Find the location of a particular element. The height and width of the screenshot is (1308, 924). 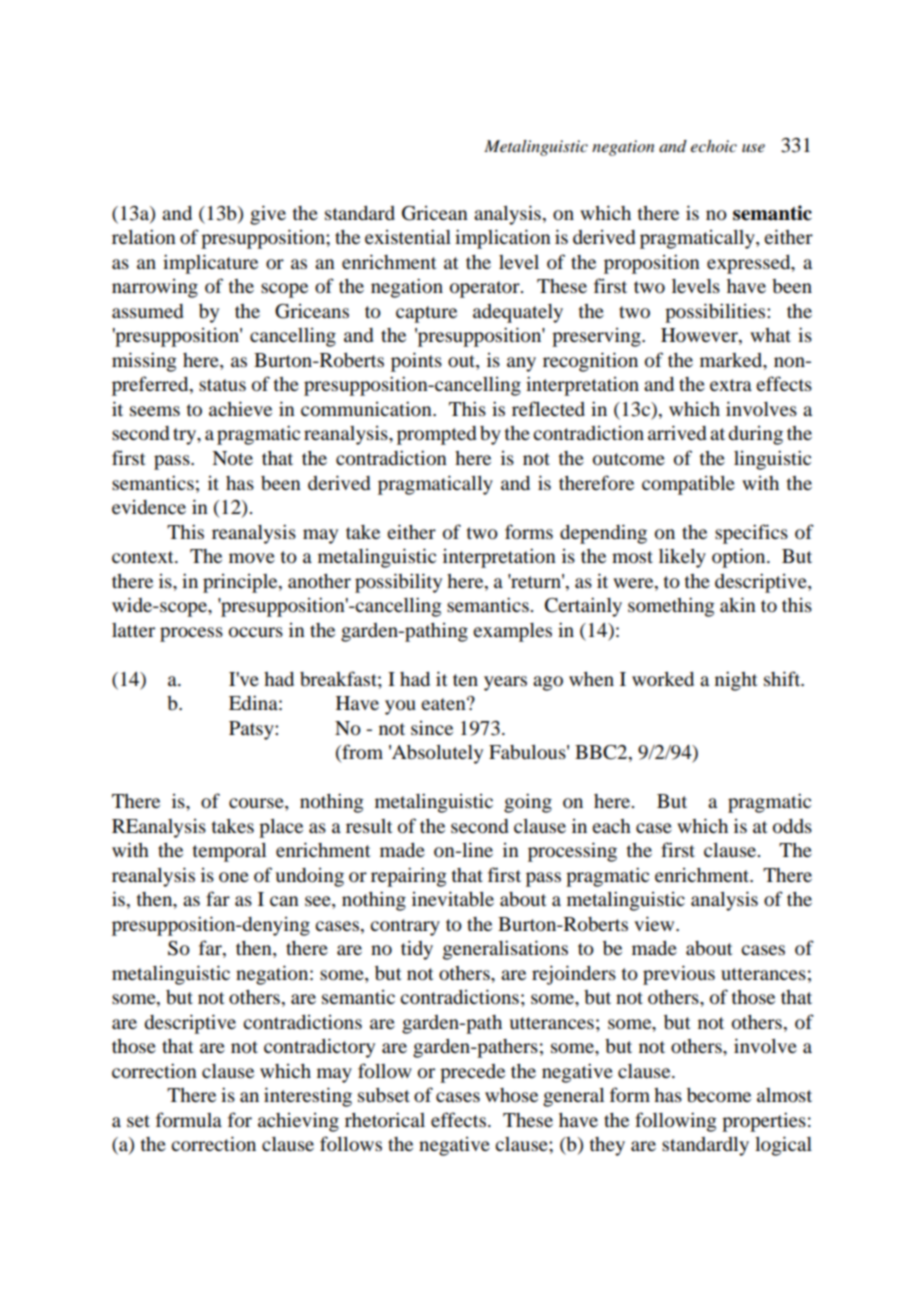

give is located at coordinates (268, 215).
